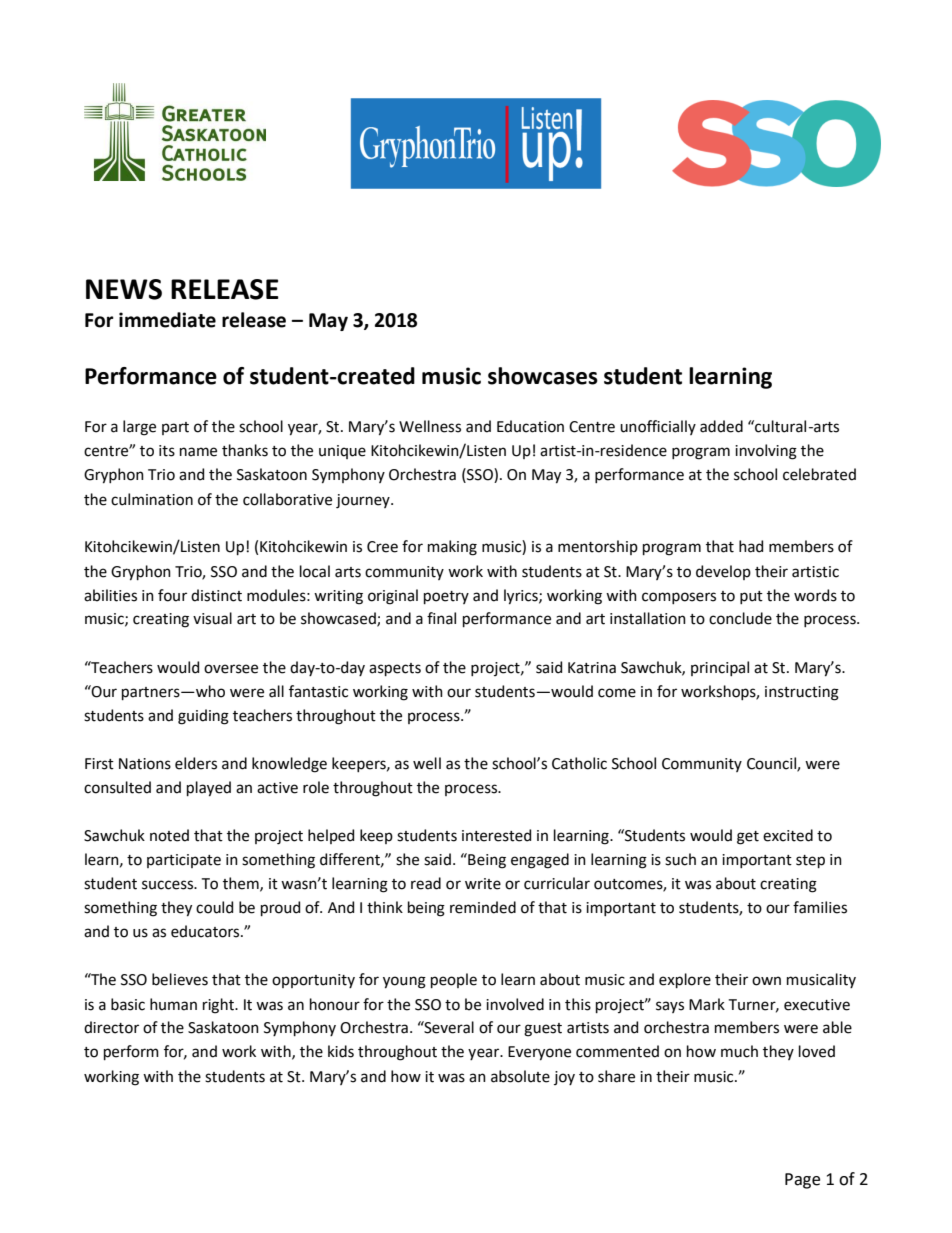 This screenshot has height=1233, width=952. I want to click on added, so click(721, 426).
